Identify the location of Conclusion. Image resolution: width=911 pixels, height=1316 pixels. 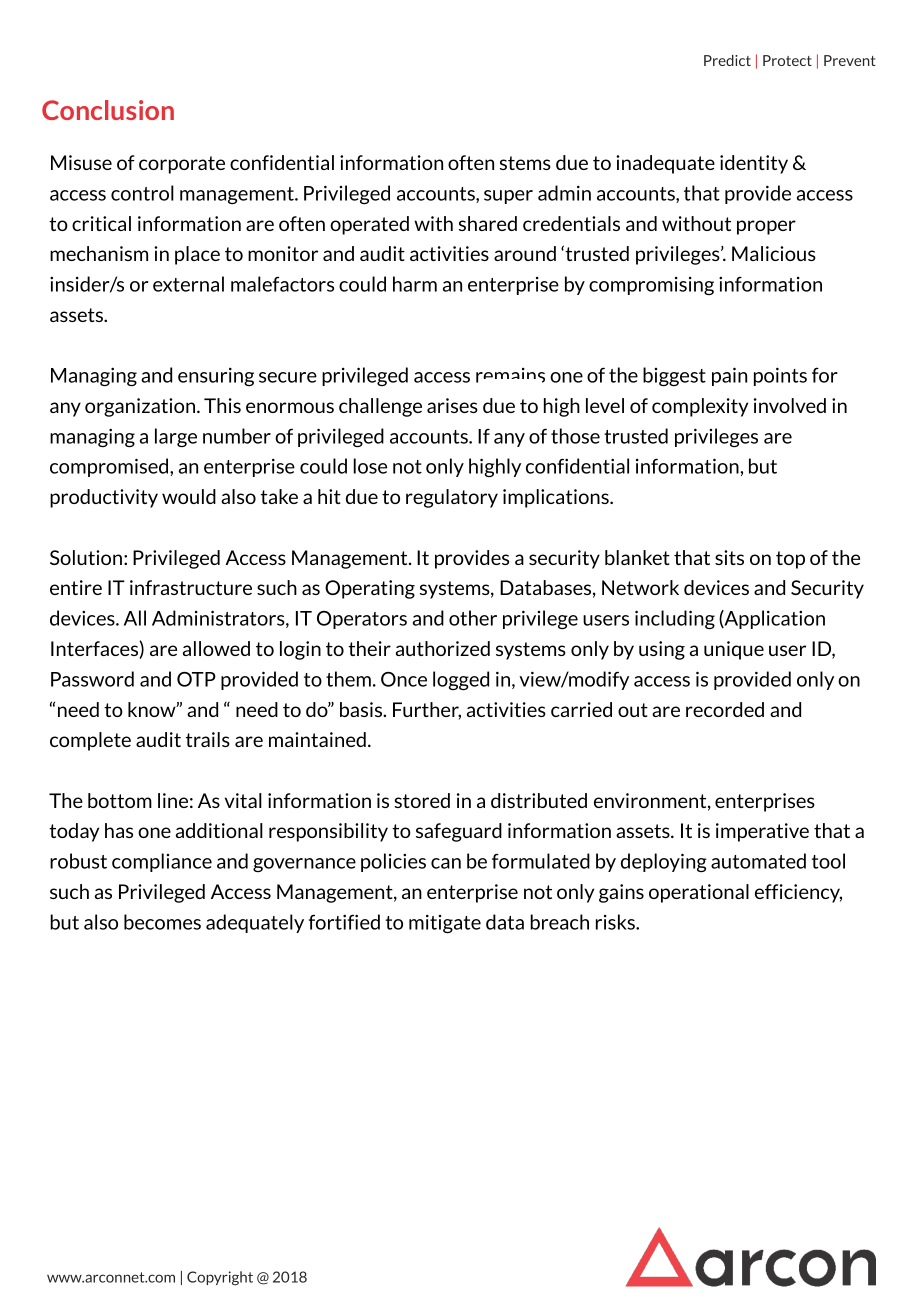
(108, 110).
